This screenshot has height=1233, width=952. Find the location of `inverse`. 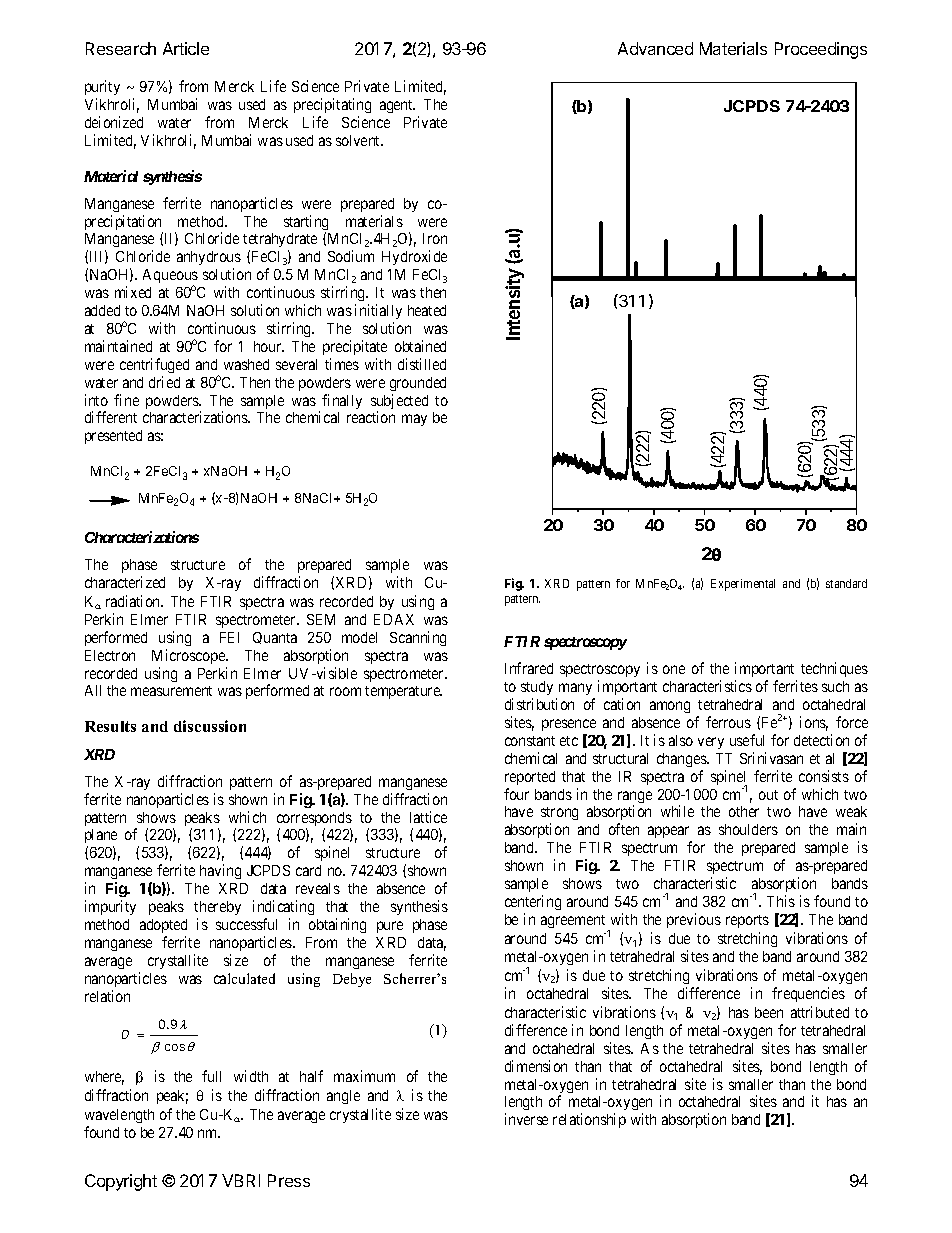

inverse is located at coordinates (526, 1119).
